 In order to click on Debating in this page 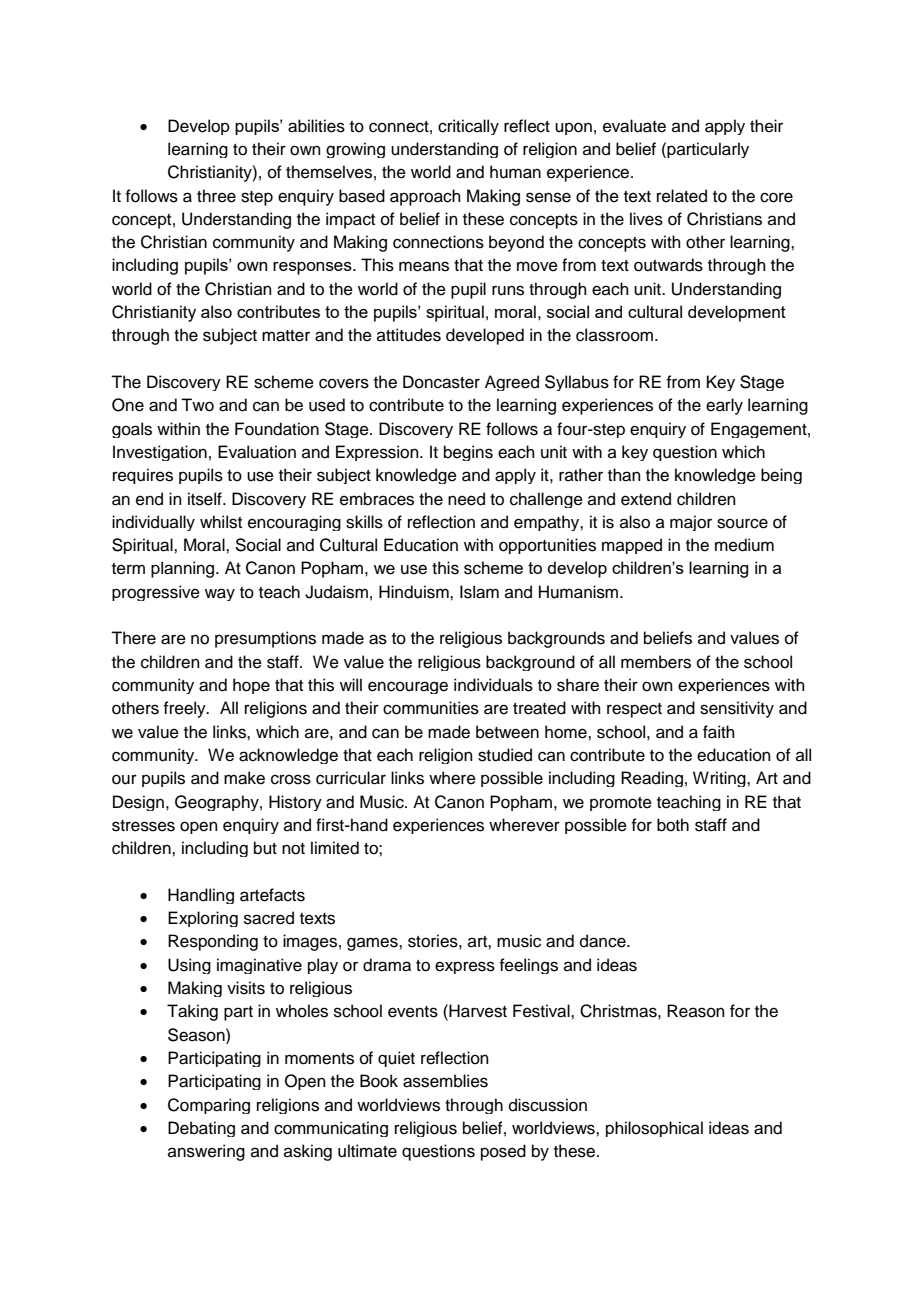, I will do `click(201, 1129)`.
